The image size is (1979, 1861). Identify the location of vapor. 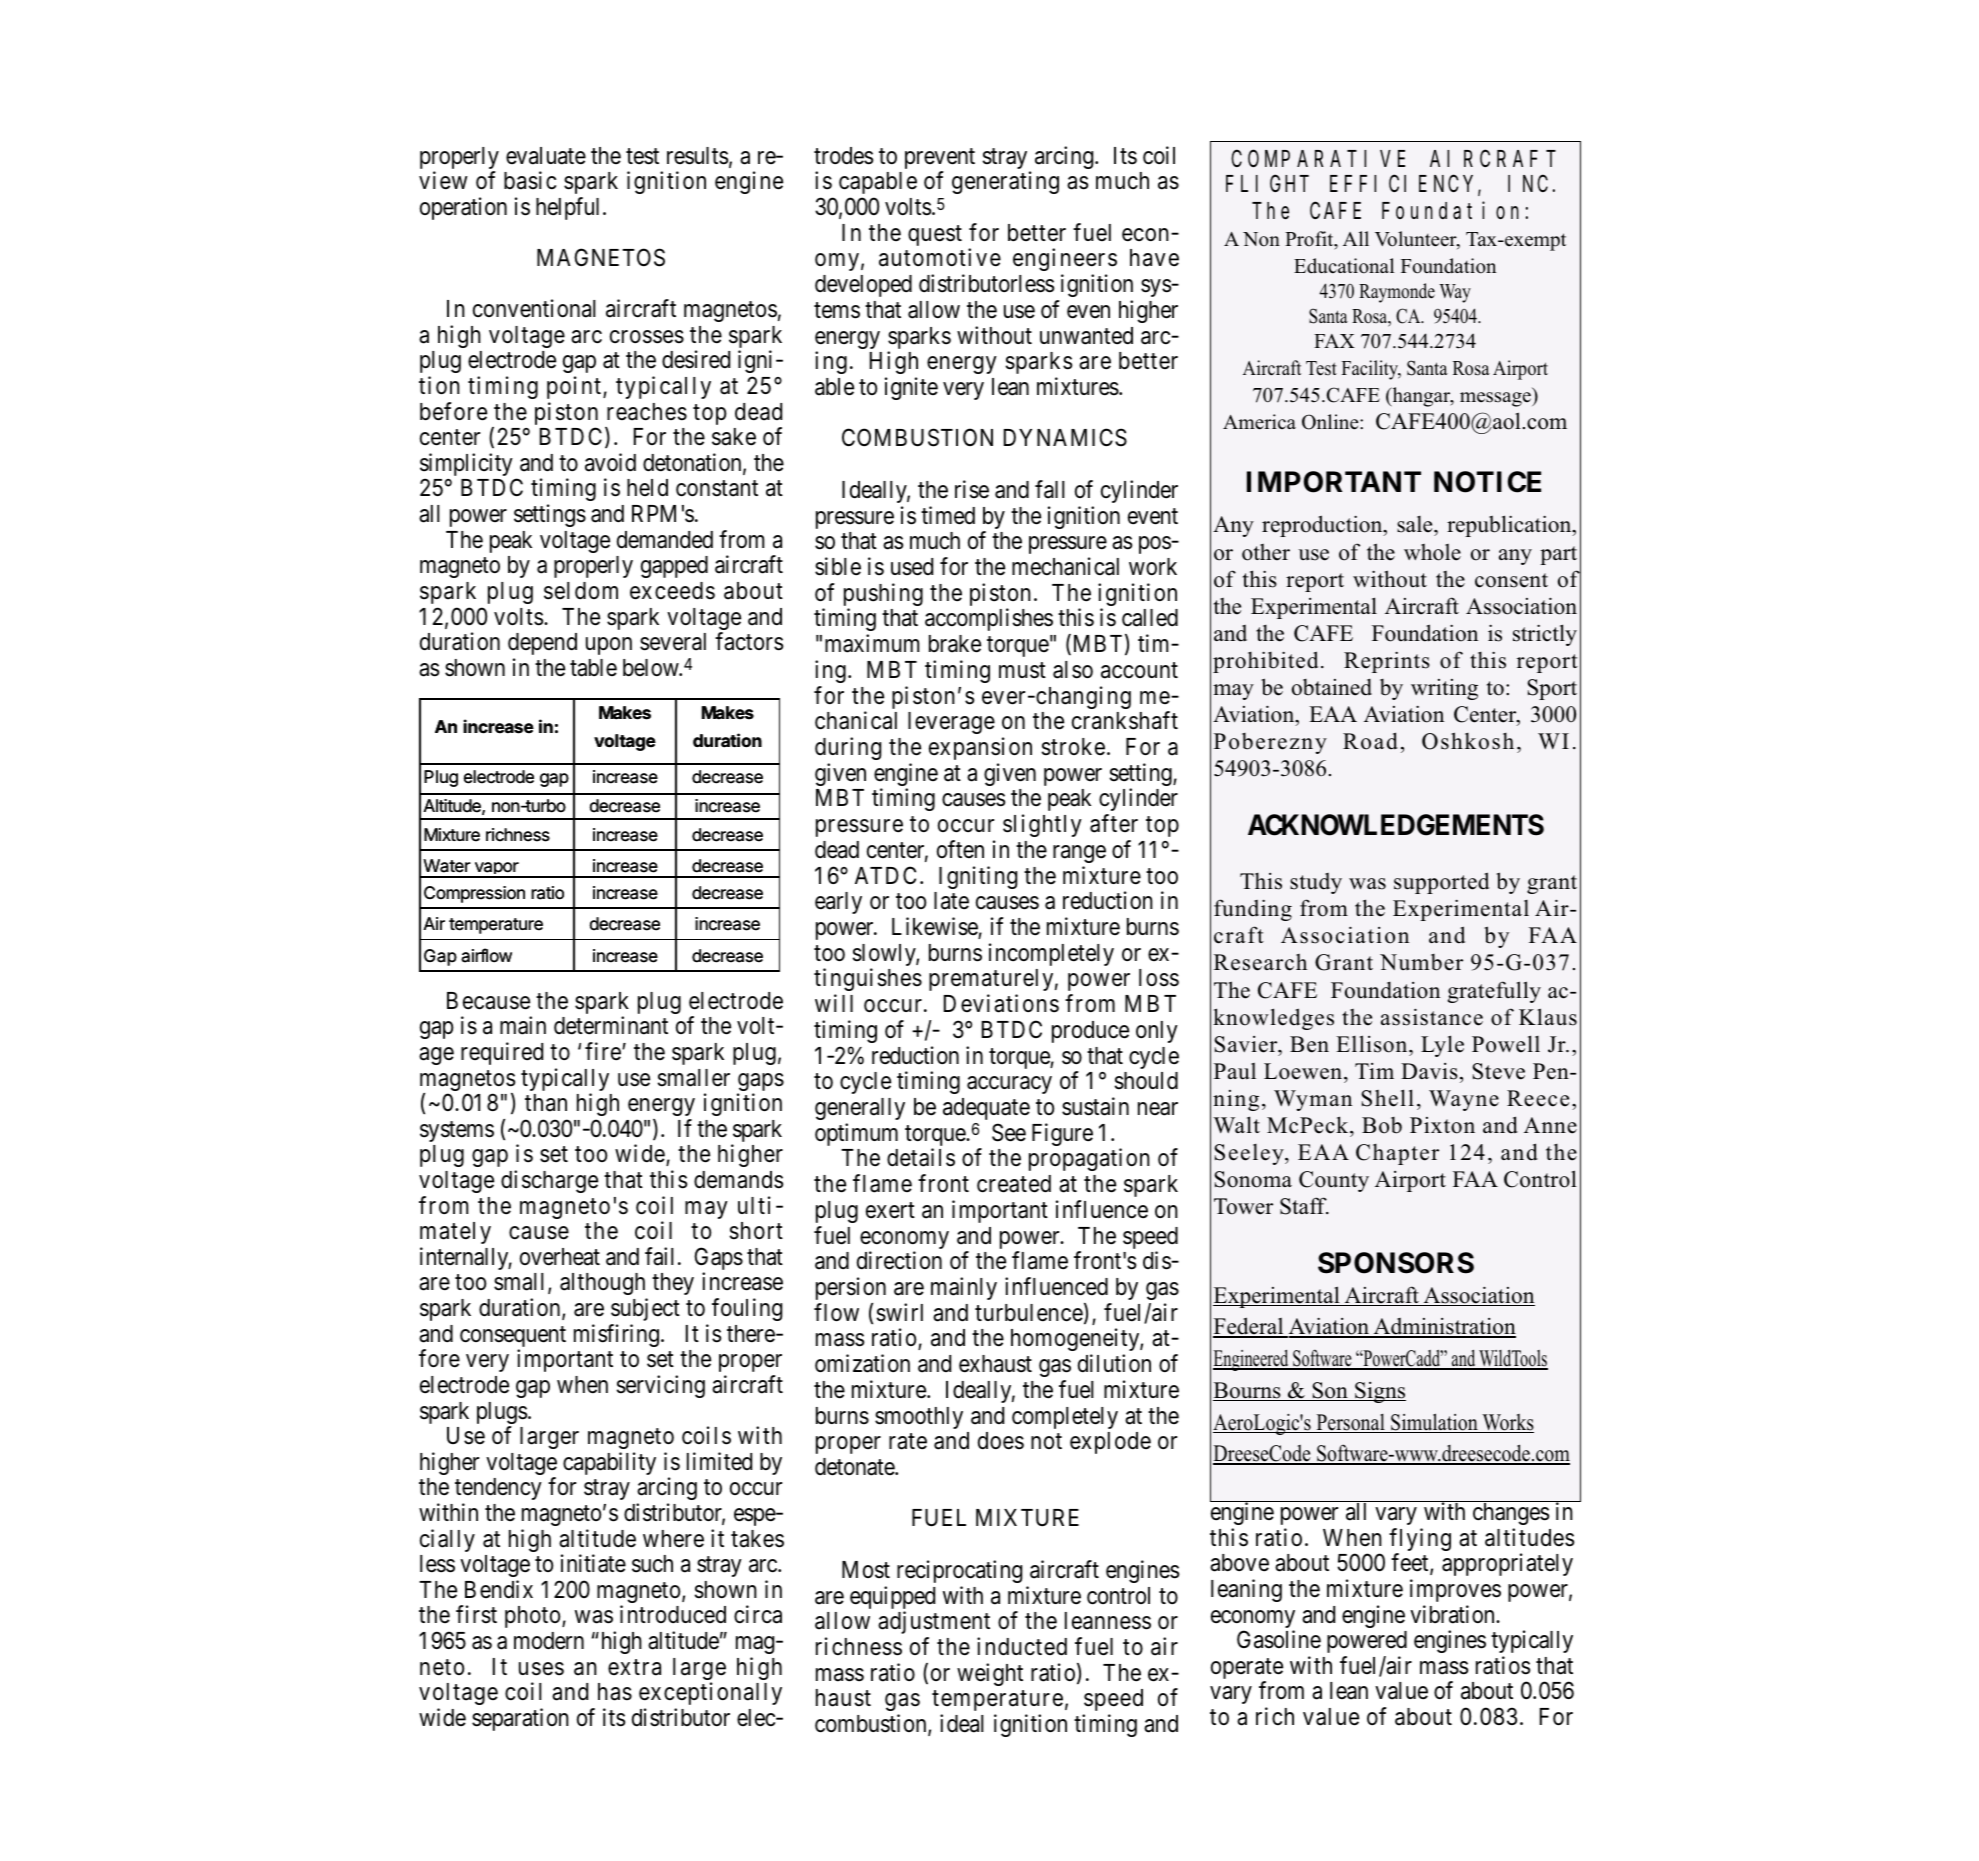
(496, 870).
